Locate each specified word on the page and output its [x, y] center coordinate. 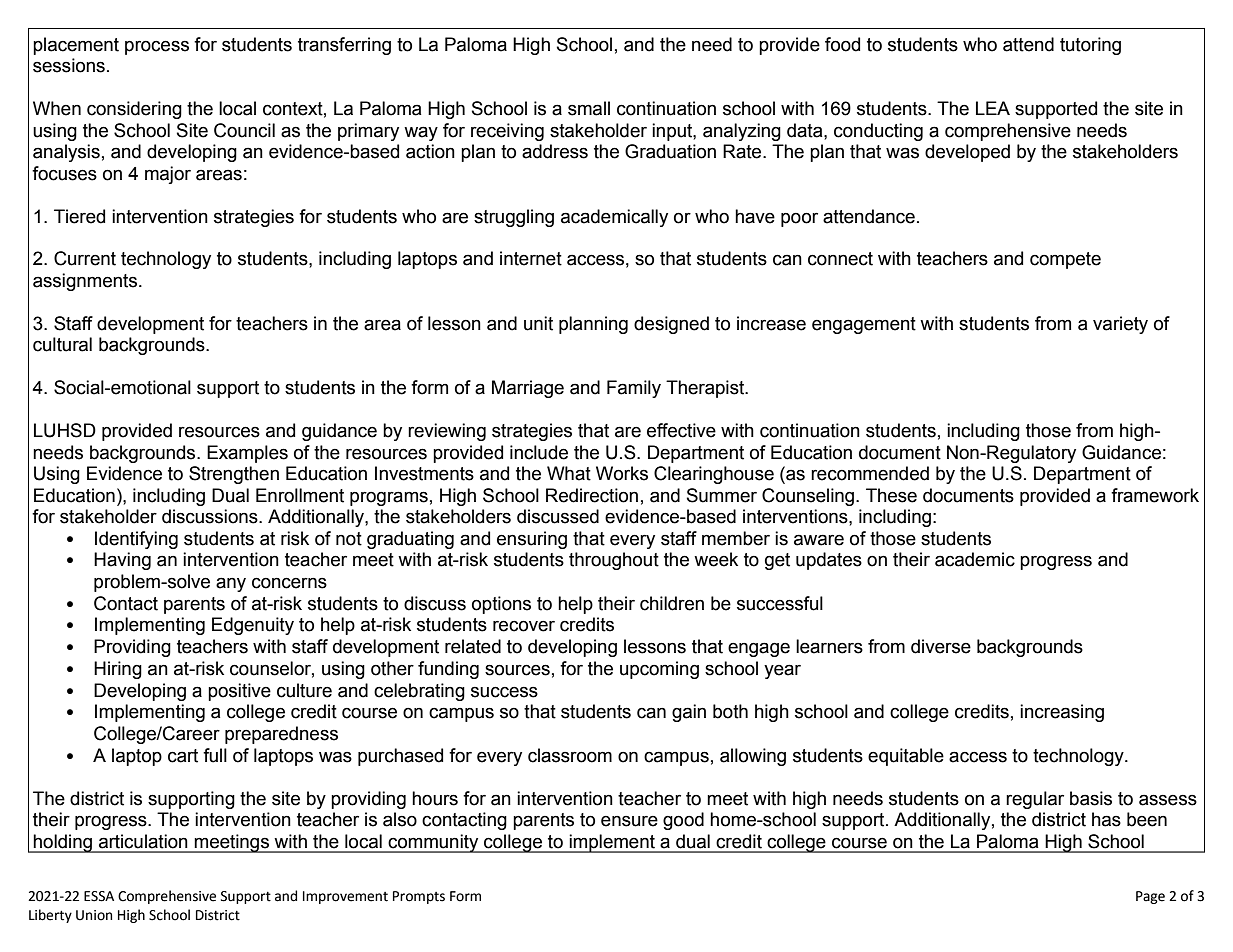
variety [1120, 325]
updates [829, 561]
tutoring [1090, 46]
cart [183, 756]
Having [122, 561]
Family [634, 389]
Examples [247, 454]
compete [1065, 260]
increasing [1062, 713]
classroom [570, 755]
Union [94, 915]
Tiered [79, 216]
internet [531, 258]
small [589, 108]
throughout [614, 561]
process [157, 47]
